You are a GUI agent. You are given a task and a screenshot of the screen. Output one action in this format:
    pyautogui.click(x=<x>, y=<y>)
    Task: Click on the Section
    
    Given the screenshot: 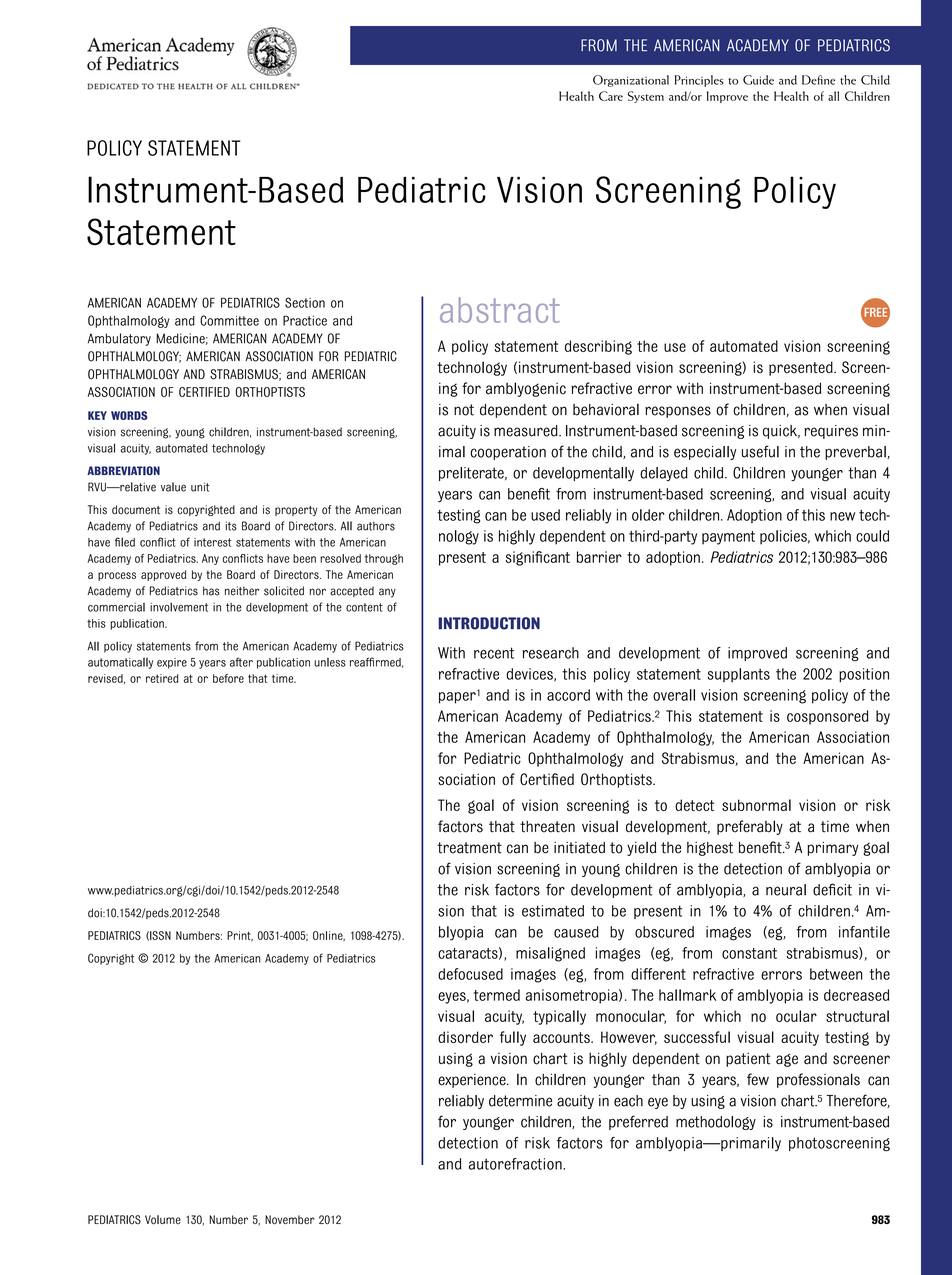 What is the action you would take?
    pyautogui.click(x=305, y=302)
